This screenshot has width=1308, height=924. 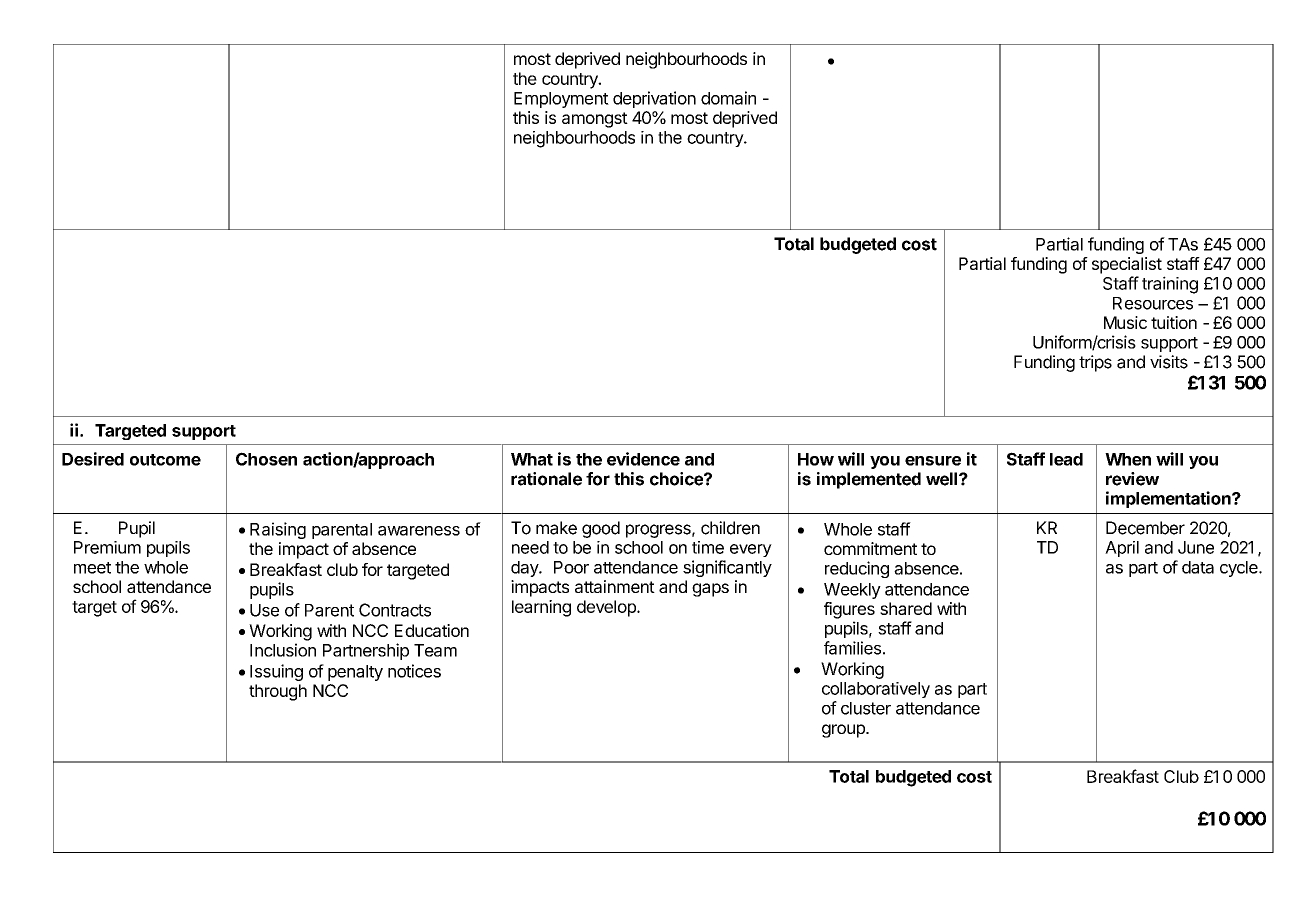 What do you see at coordinates (866, 708) in the screenshot?
I see `cluster` at bounding box center [866, 708].
